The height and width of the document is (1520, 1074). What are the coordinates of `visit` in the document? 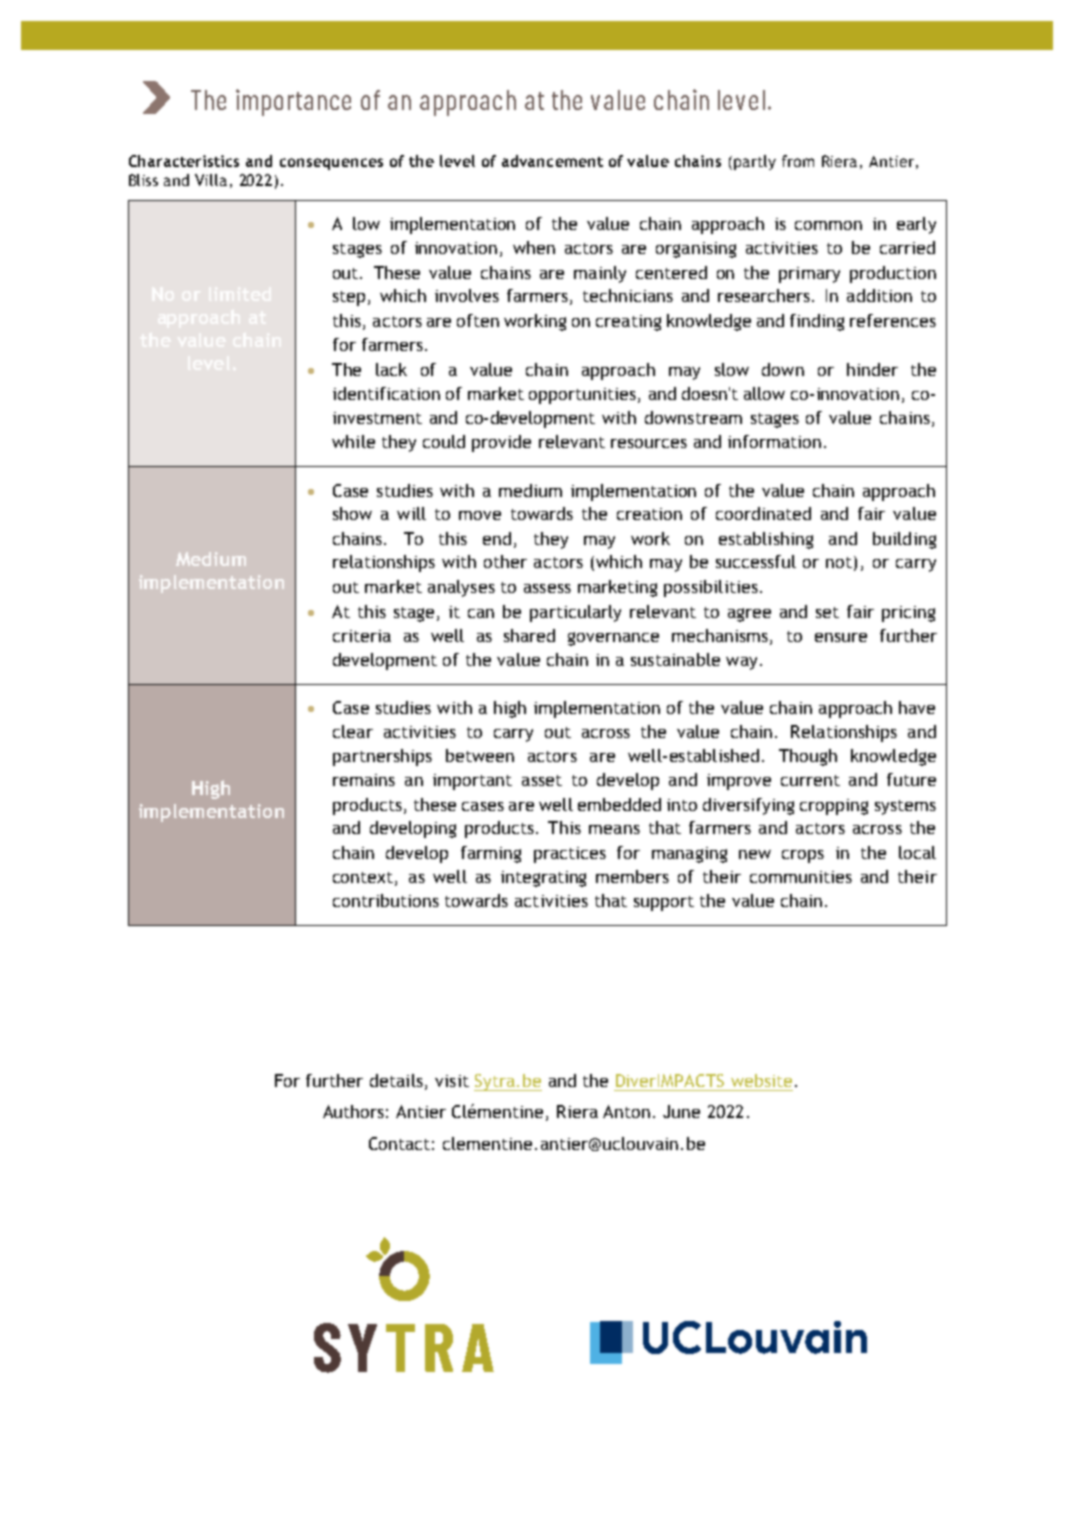 It's located at (452, 1081).
